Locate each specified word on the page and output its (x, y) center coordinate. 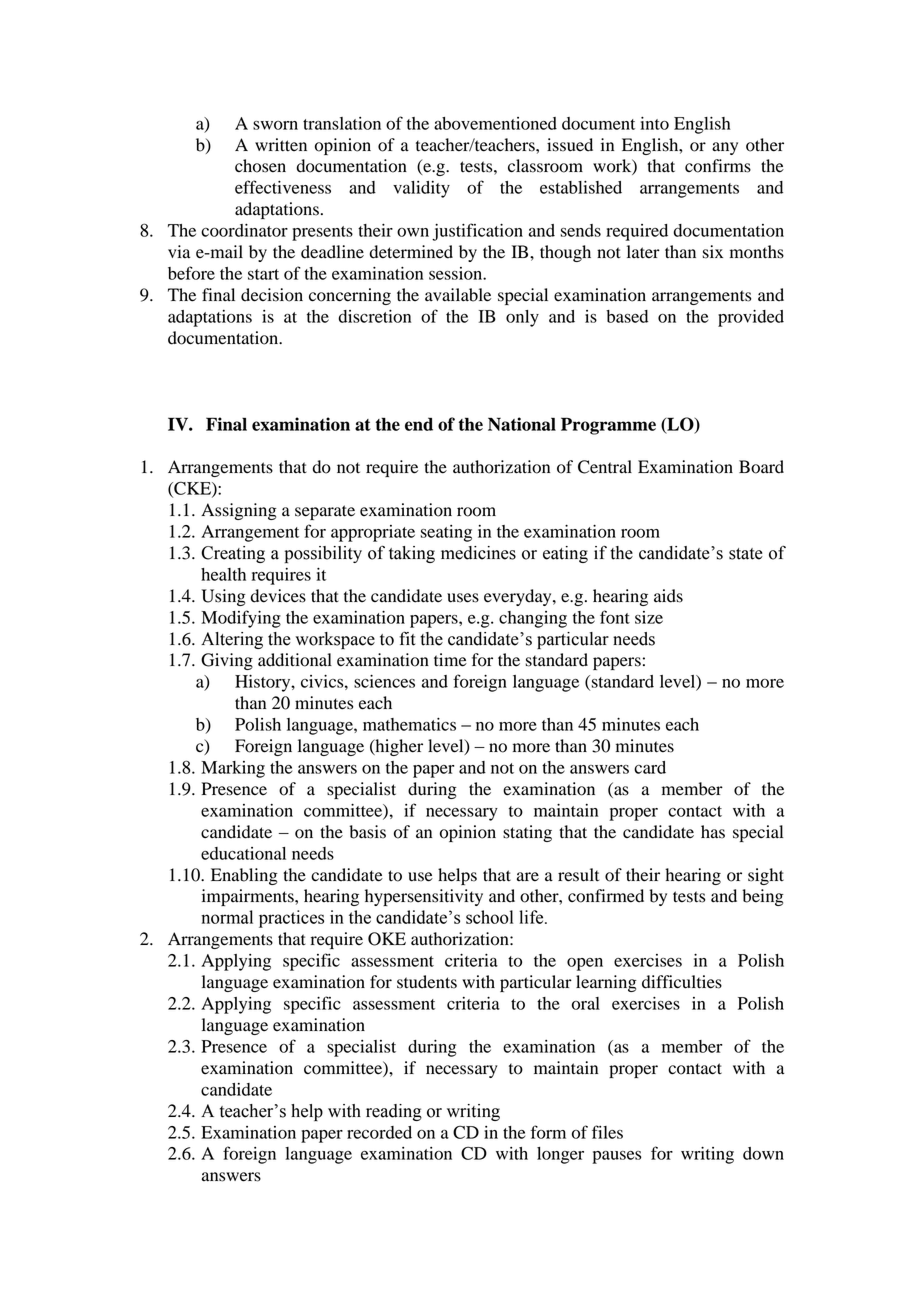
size (649, 617)
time (450, 660)
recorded (379, 1132)
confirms (718, 166)
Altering (232, 640)
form (548, 1132)
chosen (260, 166)
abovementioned (495, 123)
